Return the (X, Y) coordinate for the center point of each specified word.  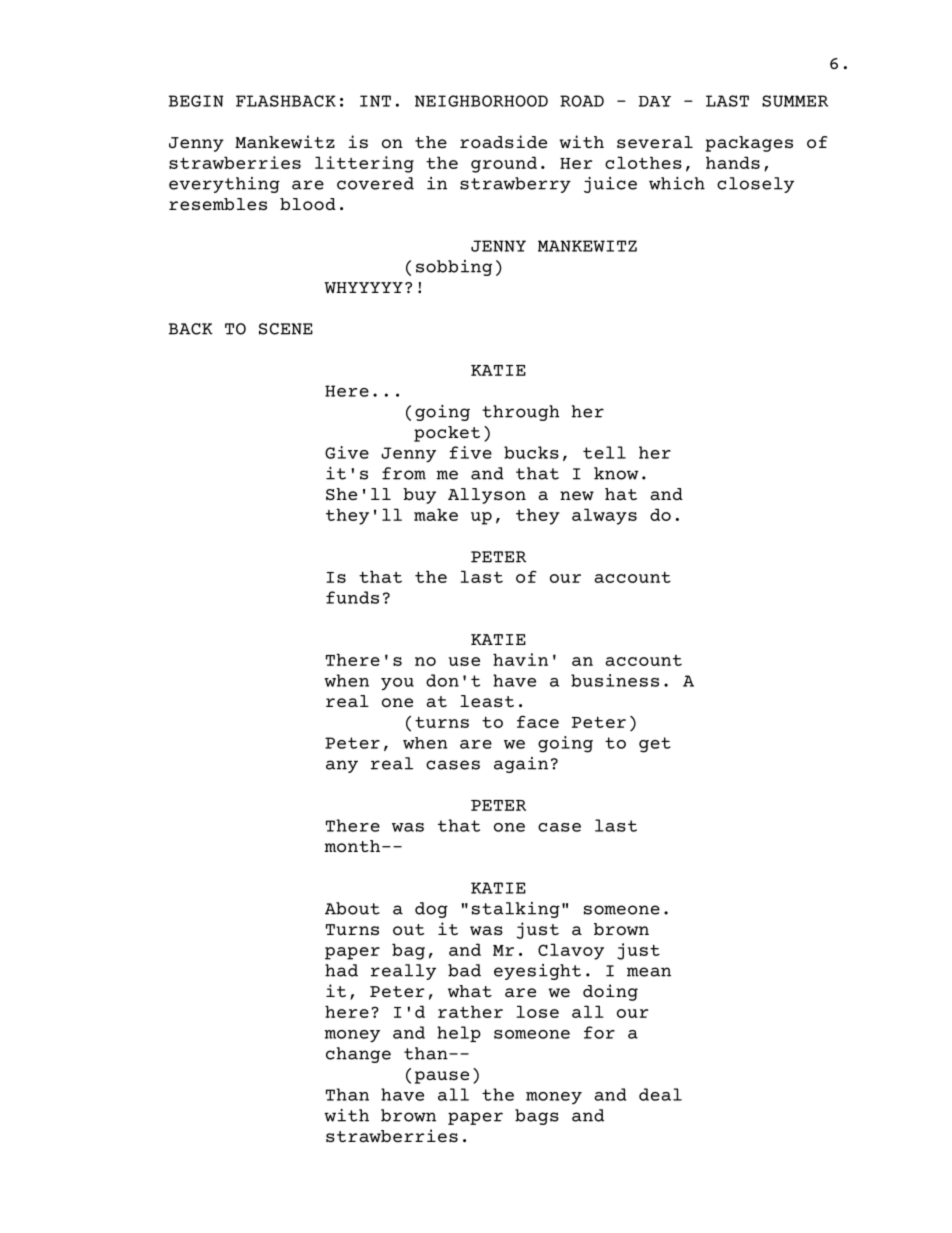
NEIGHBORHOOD (481, 101)
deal (660, 1094)
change (358, 1055)
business (615, 680)
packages (749, 144)
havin (520, 659)
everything (224, 185)
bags (537, 1117)
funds (352, 597)
